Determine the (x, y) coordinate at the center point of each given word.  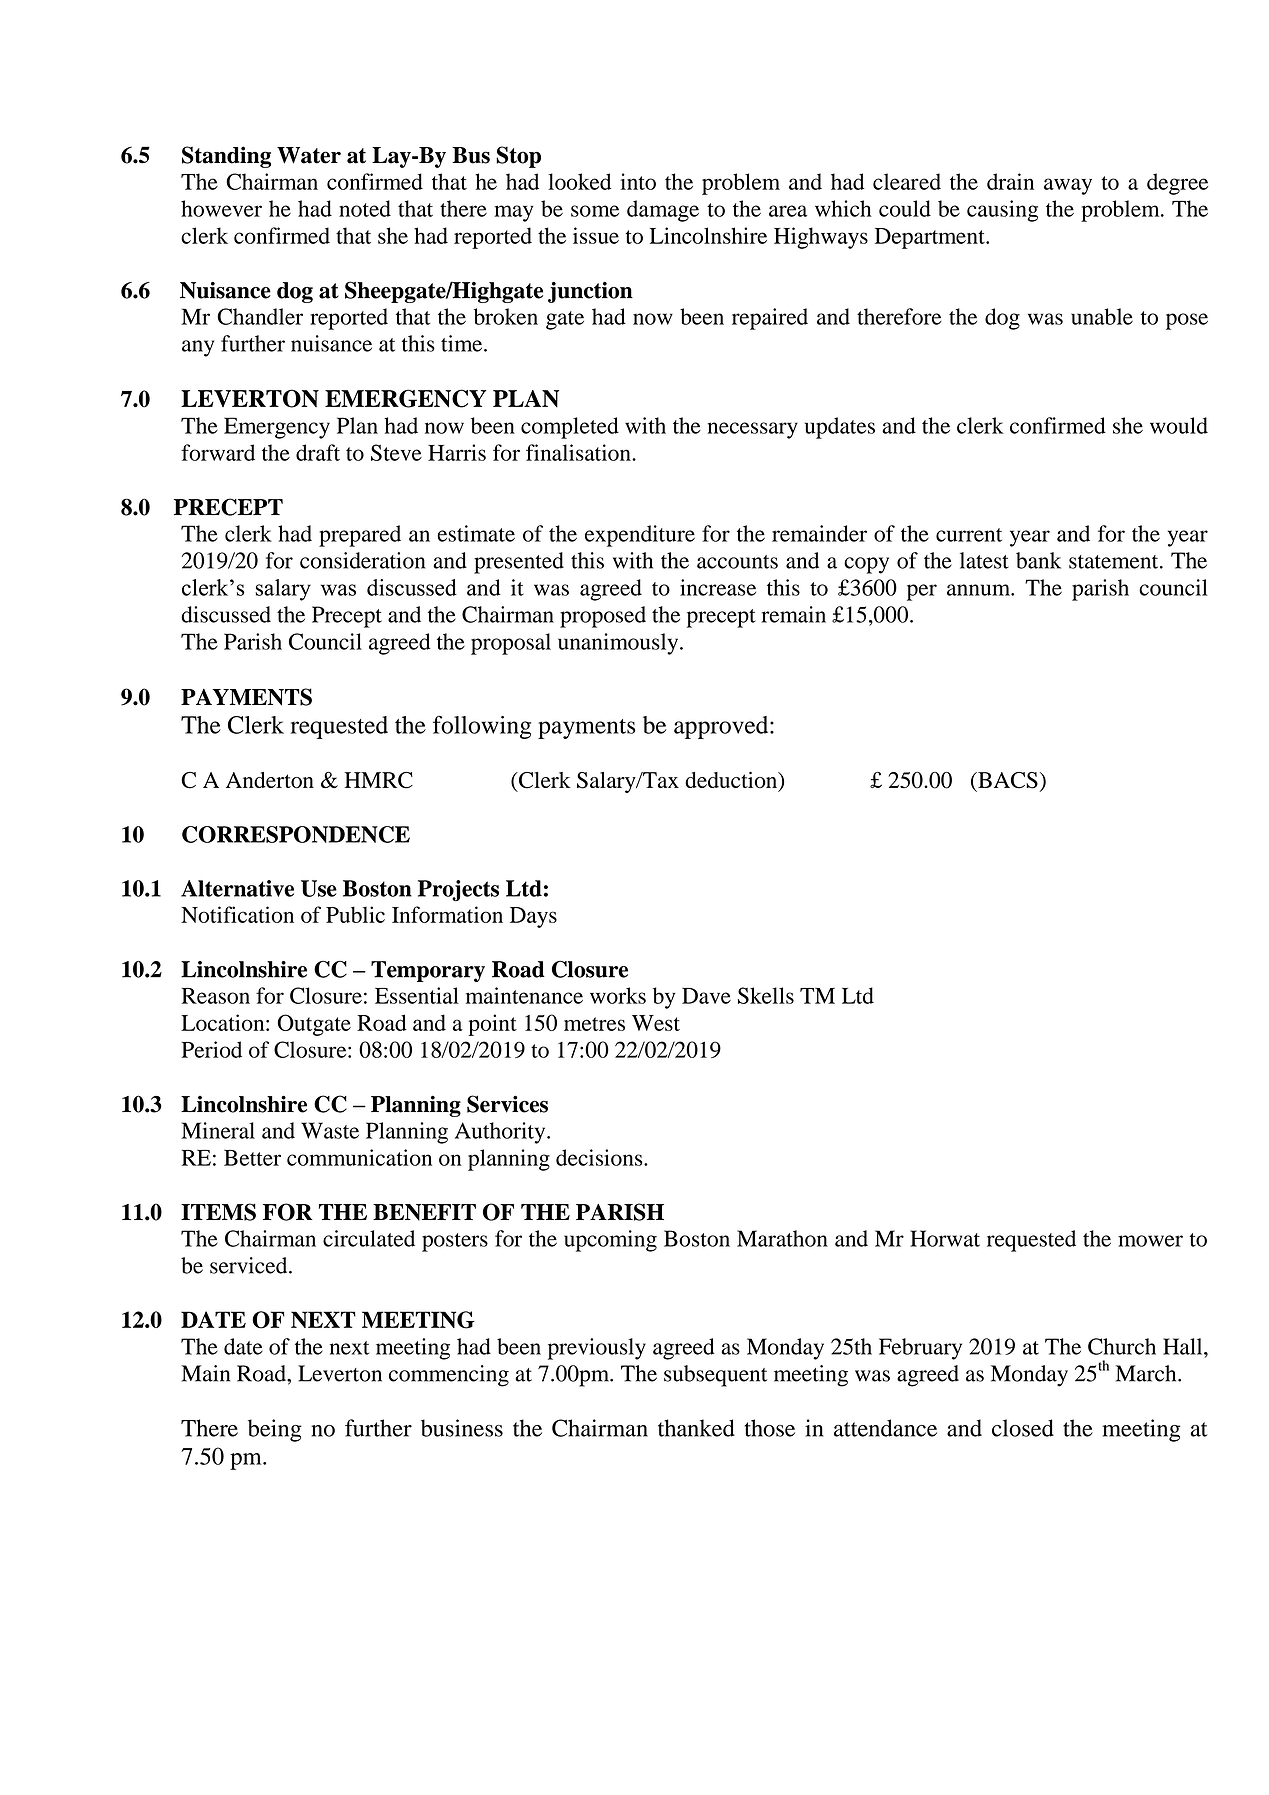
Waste (330, 1130)
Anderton (270, 780)
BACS (1007, 780)
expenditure (640, 536)
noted (365, 208)
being (275, 1430)
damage (663, 211)
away (1068, 186)
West (656, 1023)
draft (318, 452)
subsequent (715, 1376)
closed (1023, 1428)
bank (1038, 560)
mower (1150, 1241)
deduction (732, 781)
